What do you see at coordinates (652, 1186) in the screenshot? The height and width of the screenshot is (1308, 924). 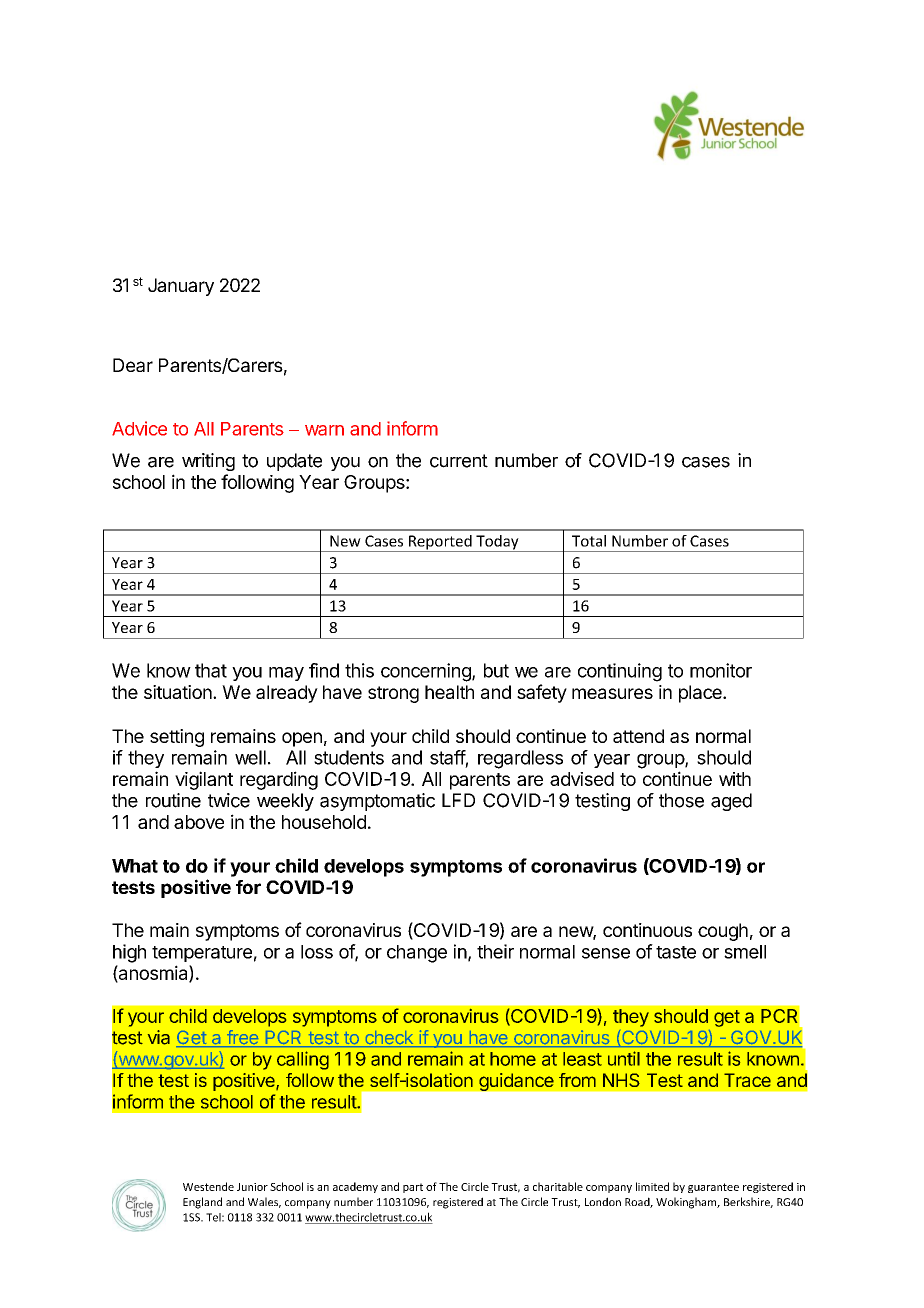 I see `limited` at bounding box center [652, 1186].
